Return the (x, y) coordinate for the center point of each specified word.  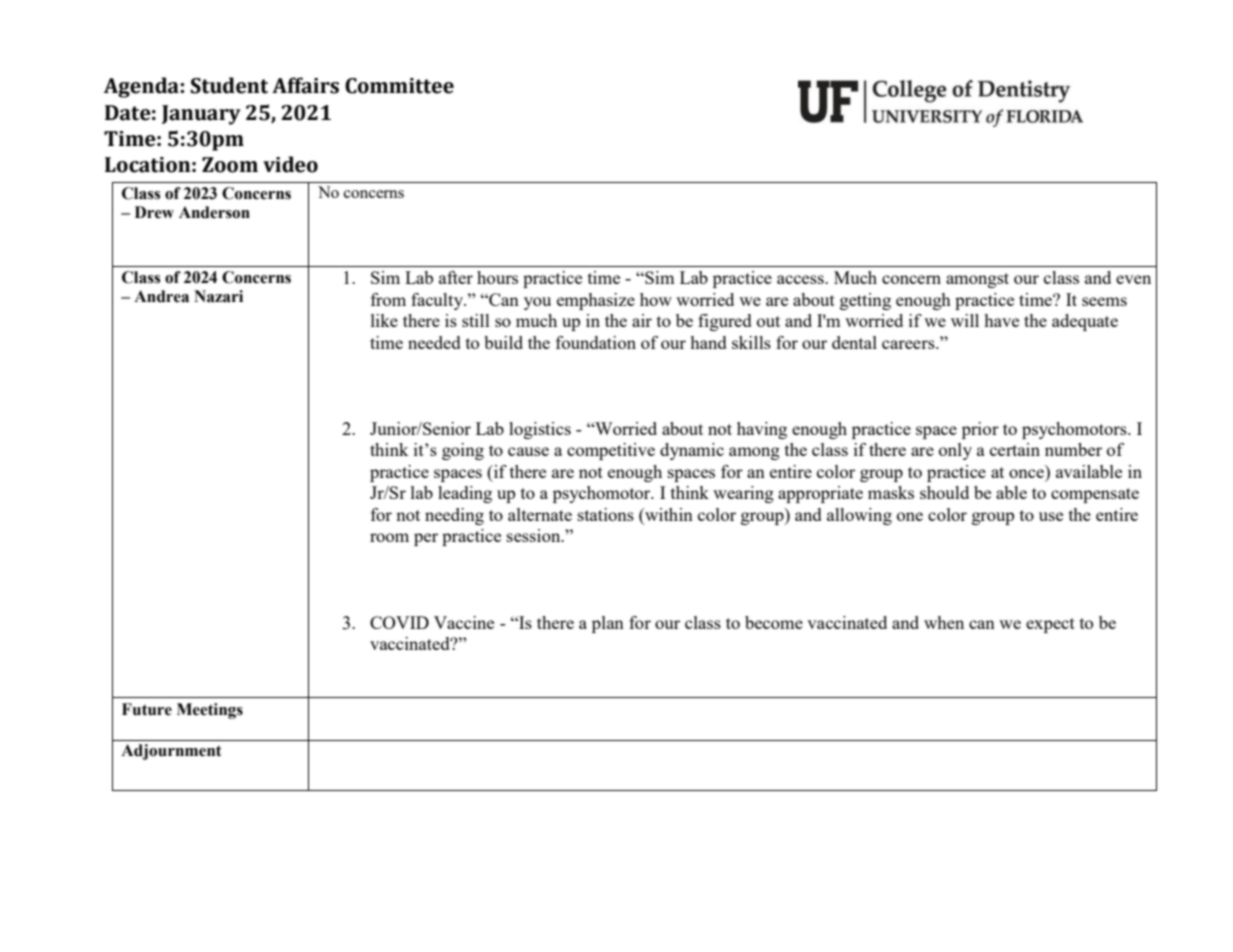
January (201, 115)
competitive (611, 451)
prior (980, 430)
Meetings (210, 711)
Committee (399, 86)
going (463, 451)
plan (608, 624)
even (1133, 279)
